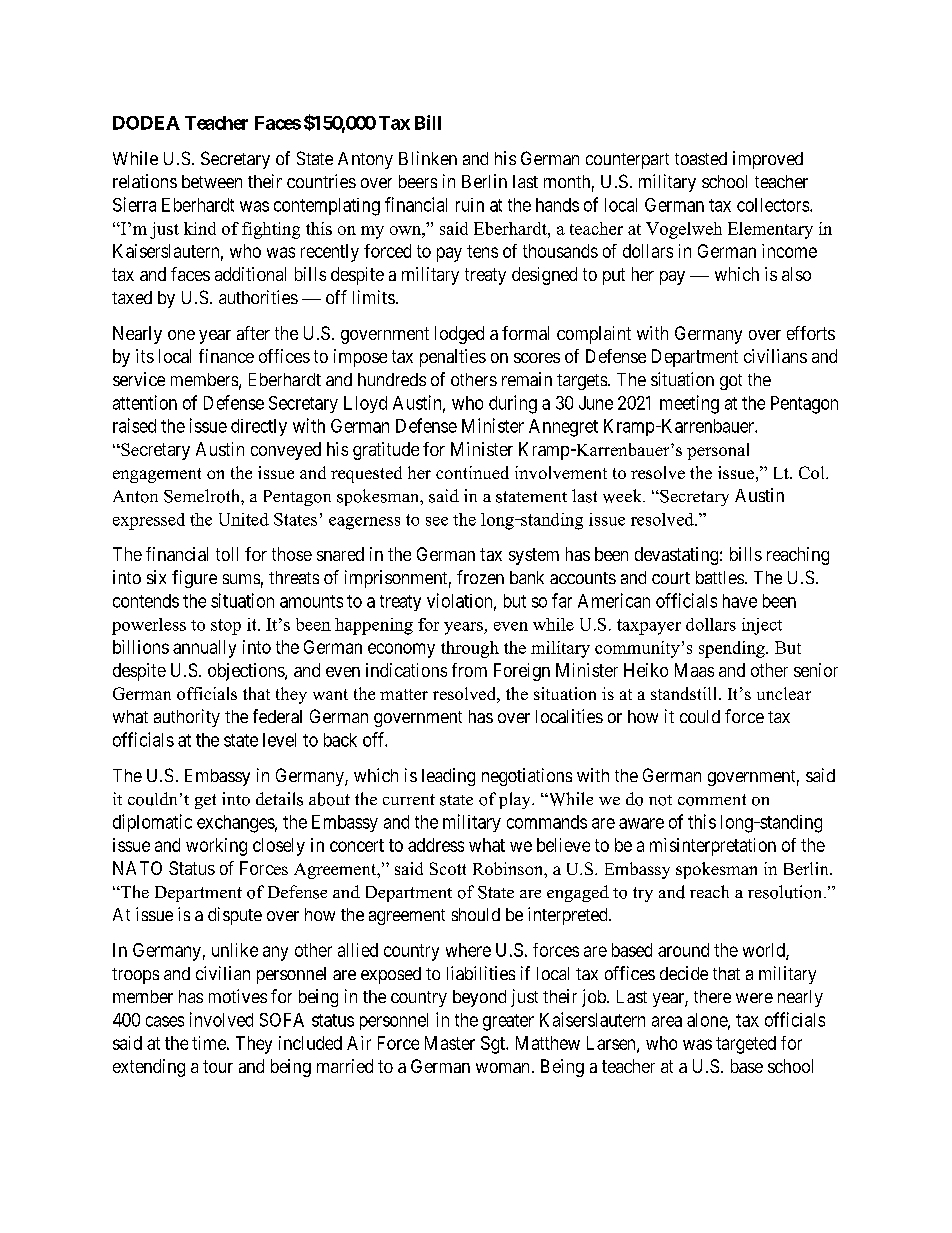 The height and width of the document is (1233, 952). Describe the element at coordinates (472, 472) in the document. I see `continued` at that location.
